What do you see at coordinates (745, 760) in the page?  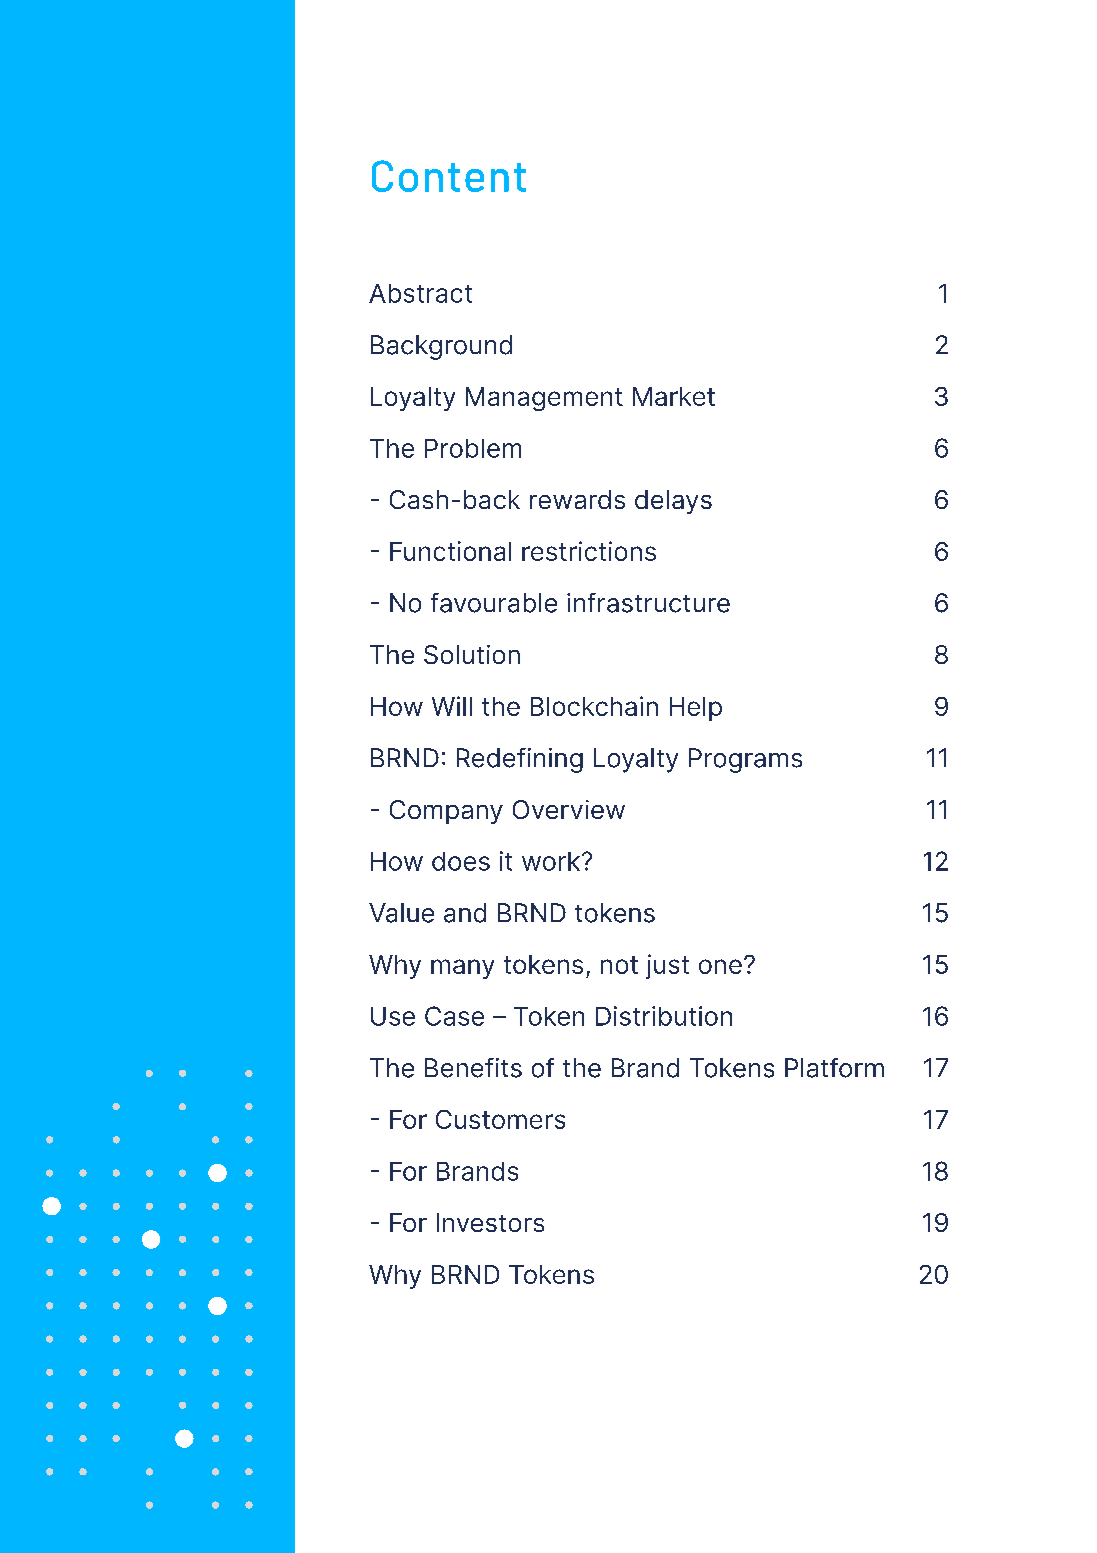 I see `Programs` at bounding box center [745, 760].
